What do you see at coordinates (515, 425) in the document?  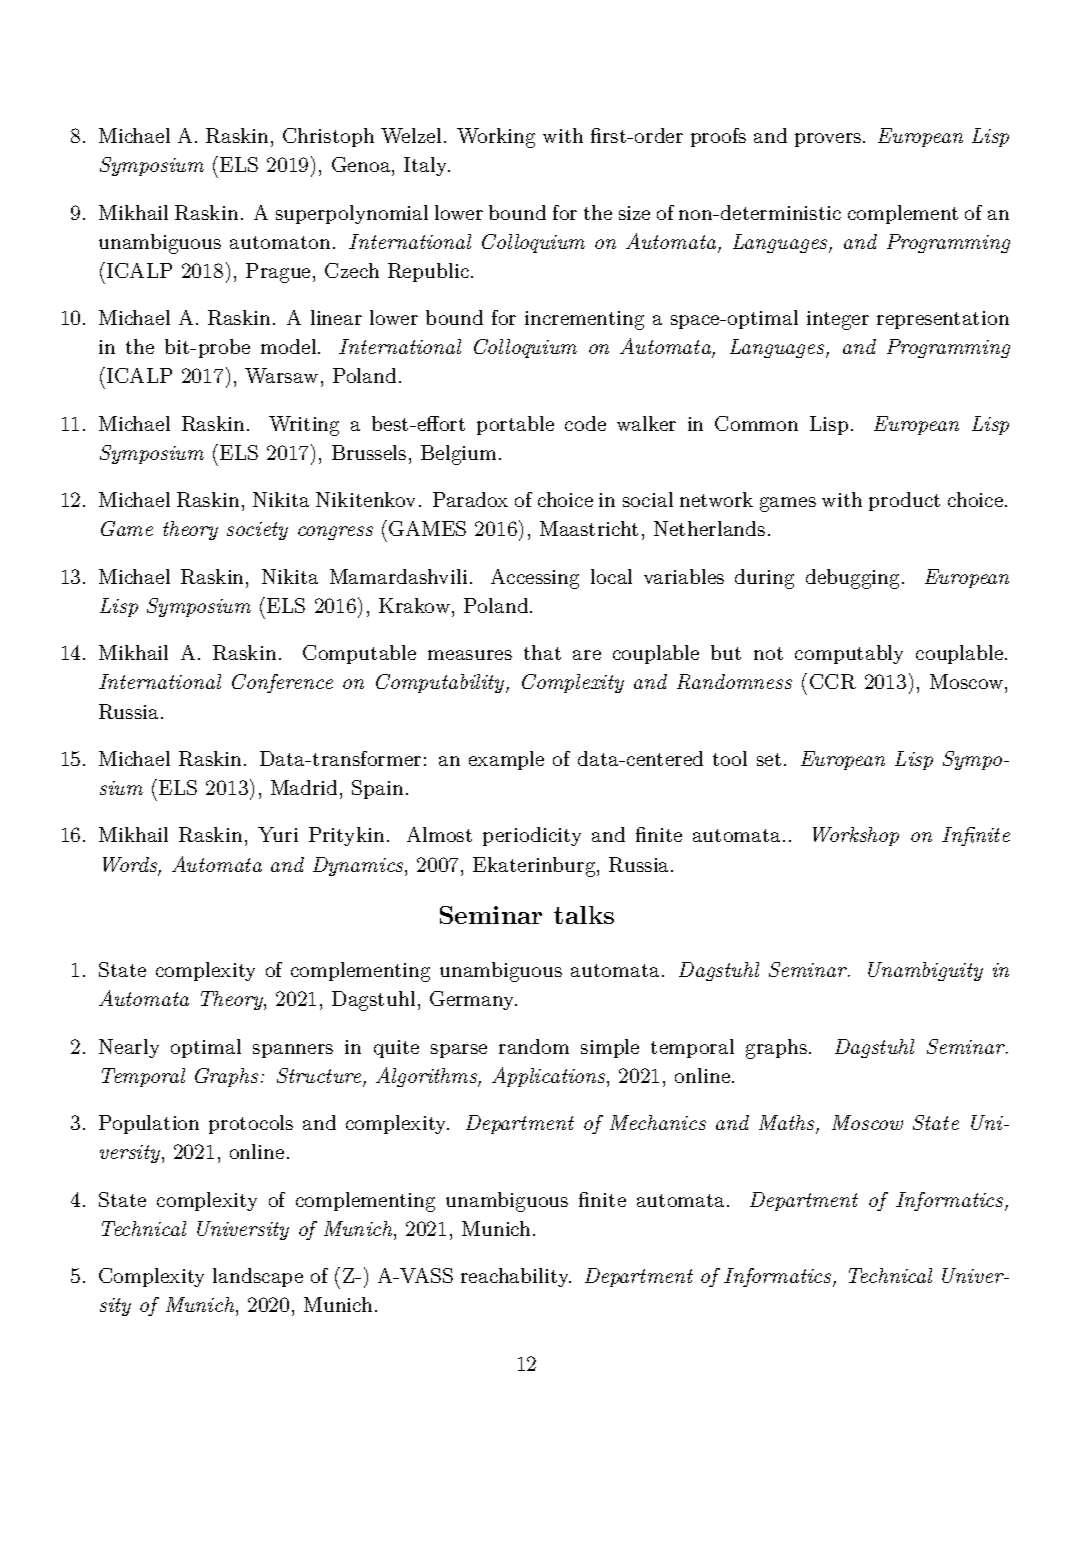 I see `portable` at bounding box center [515, 425].
